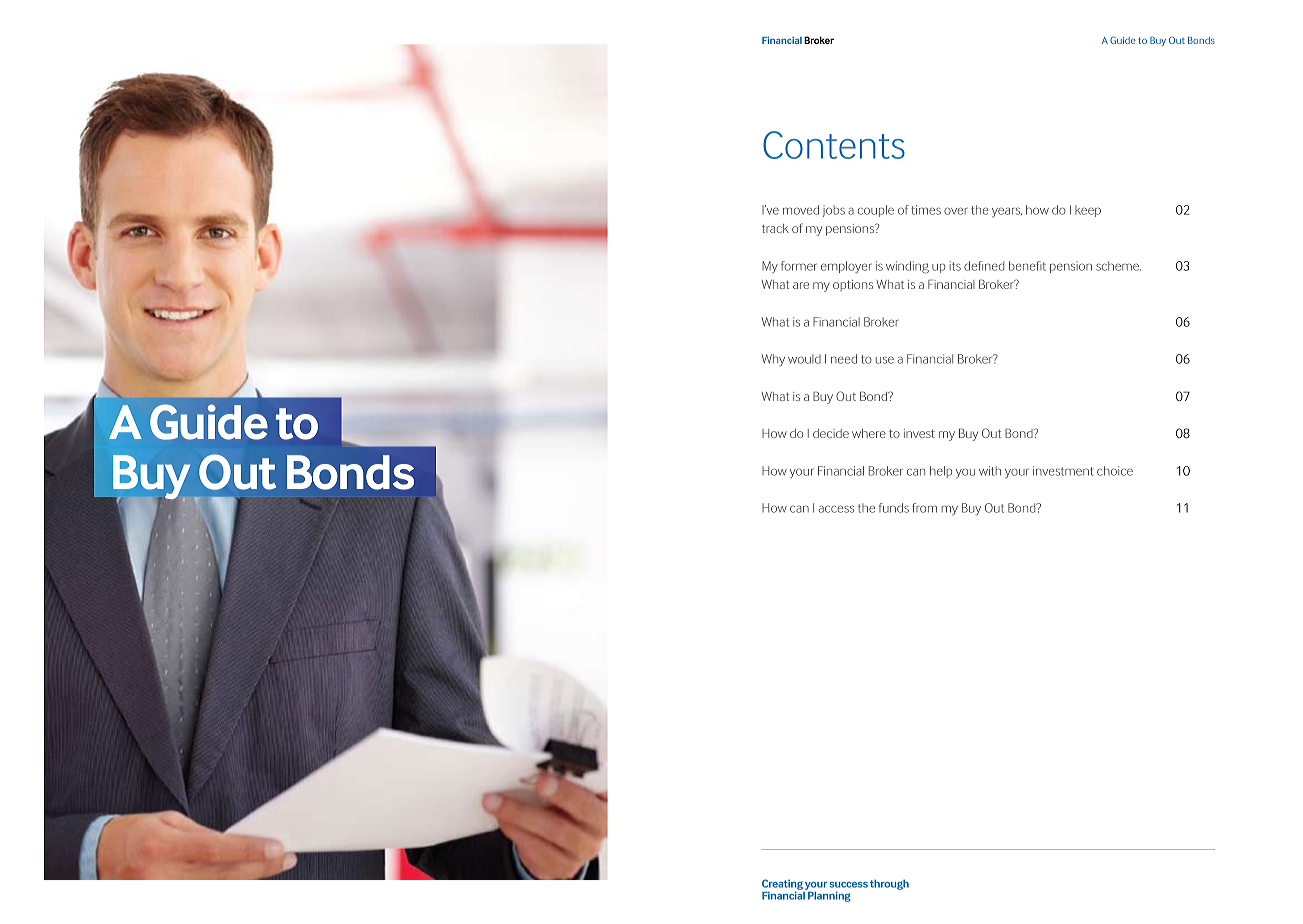  What do you see at coordinates (956, 211) in the screenshot?
I see `over` at bounding box center [956, 211].
